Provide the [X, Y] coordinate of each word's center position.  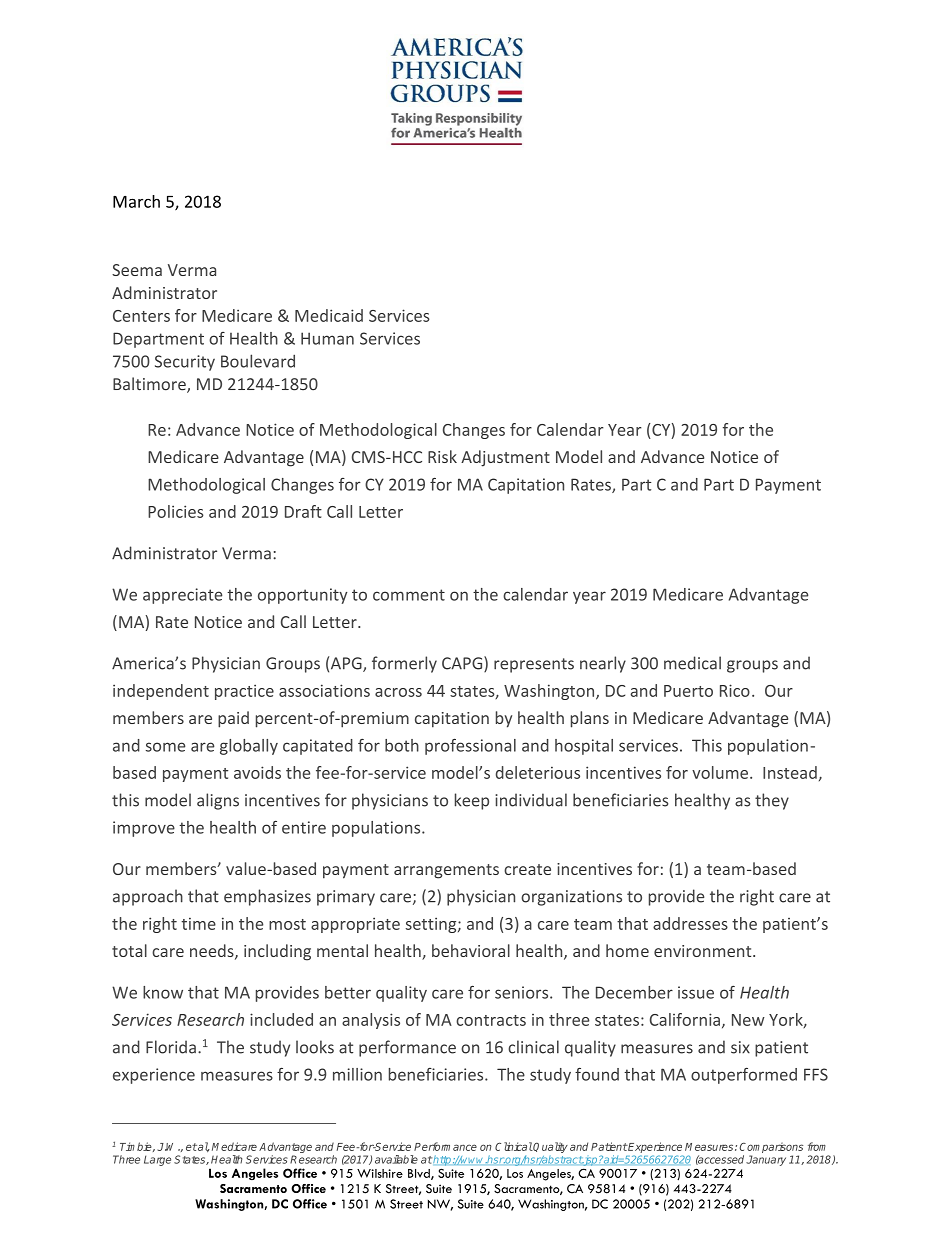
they [772, 801]
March [136, 201]
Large [157, 1160]
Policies [176, 511]
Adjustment [505, 458]
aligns [218, 801]
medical [692, 663]
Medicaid [329, 315]
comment [409, 595]
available [396, 1159]
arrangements [446, 871]
